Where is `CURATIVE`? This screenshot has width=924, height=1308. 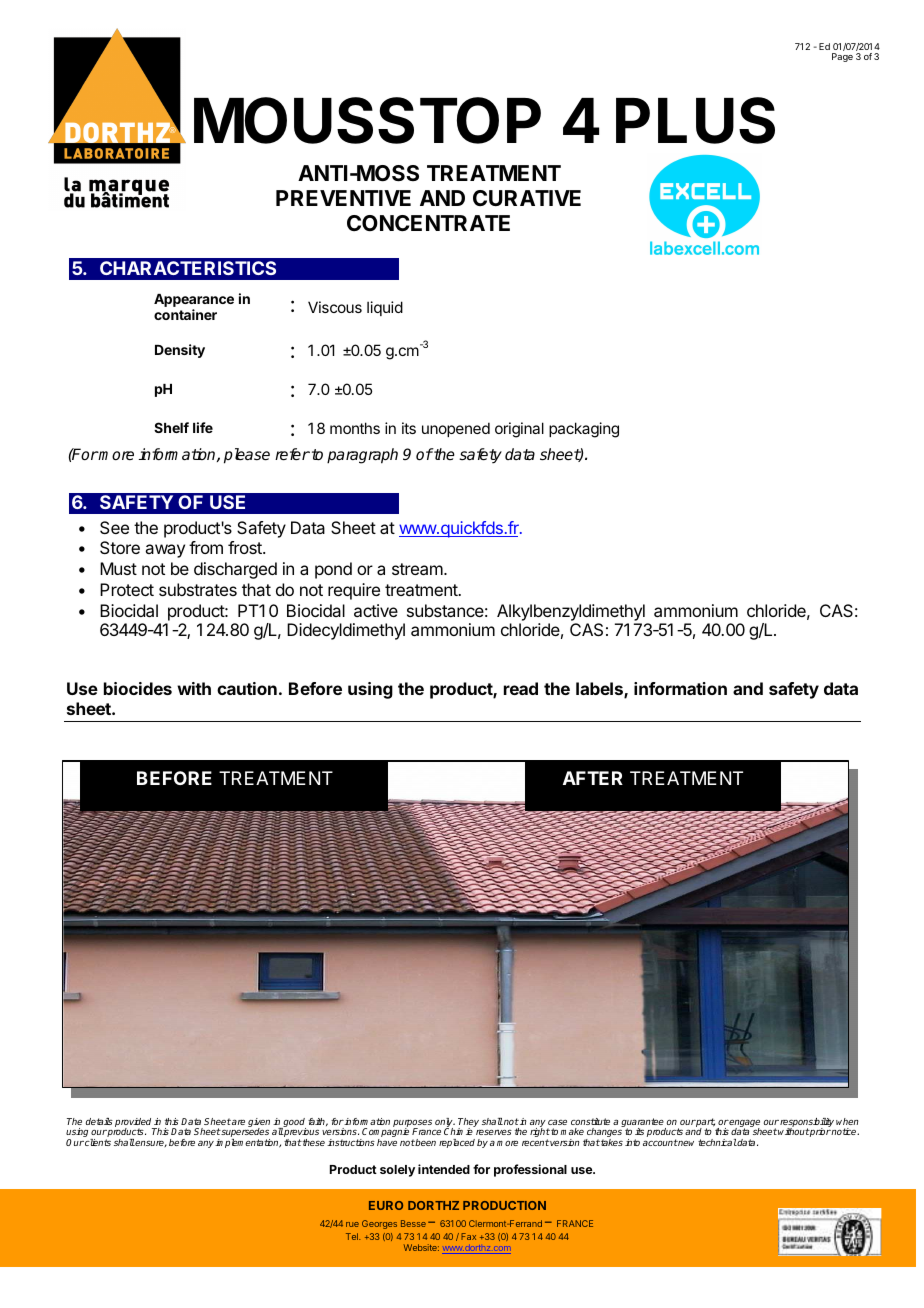
CURATIVE is located at coordinates (527, 198).
